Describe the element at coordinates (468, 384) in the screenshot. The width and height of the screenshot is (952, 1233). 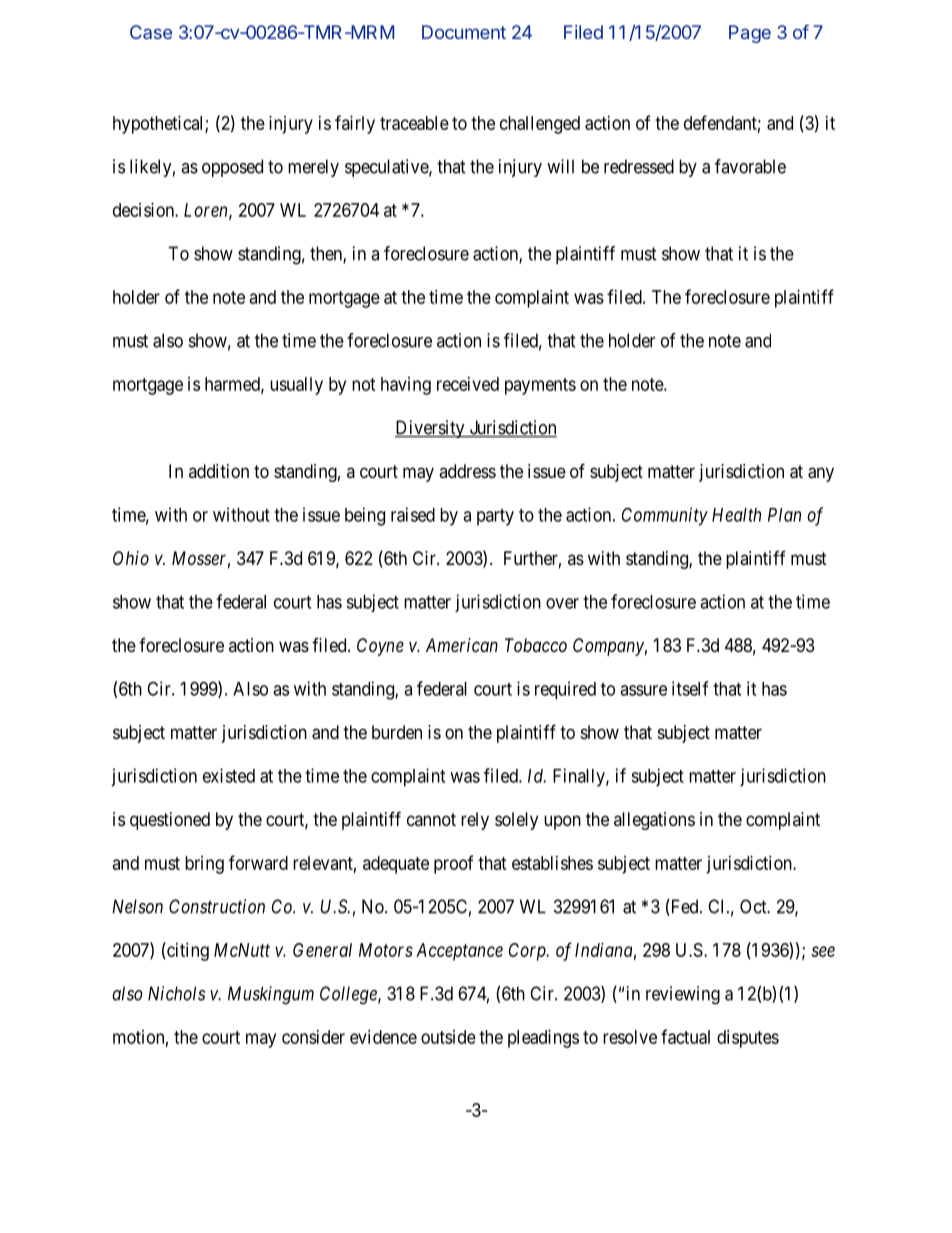
I see `received` at that location.
